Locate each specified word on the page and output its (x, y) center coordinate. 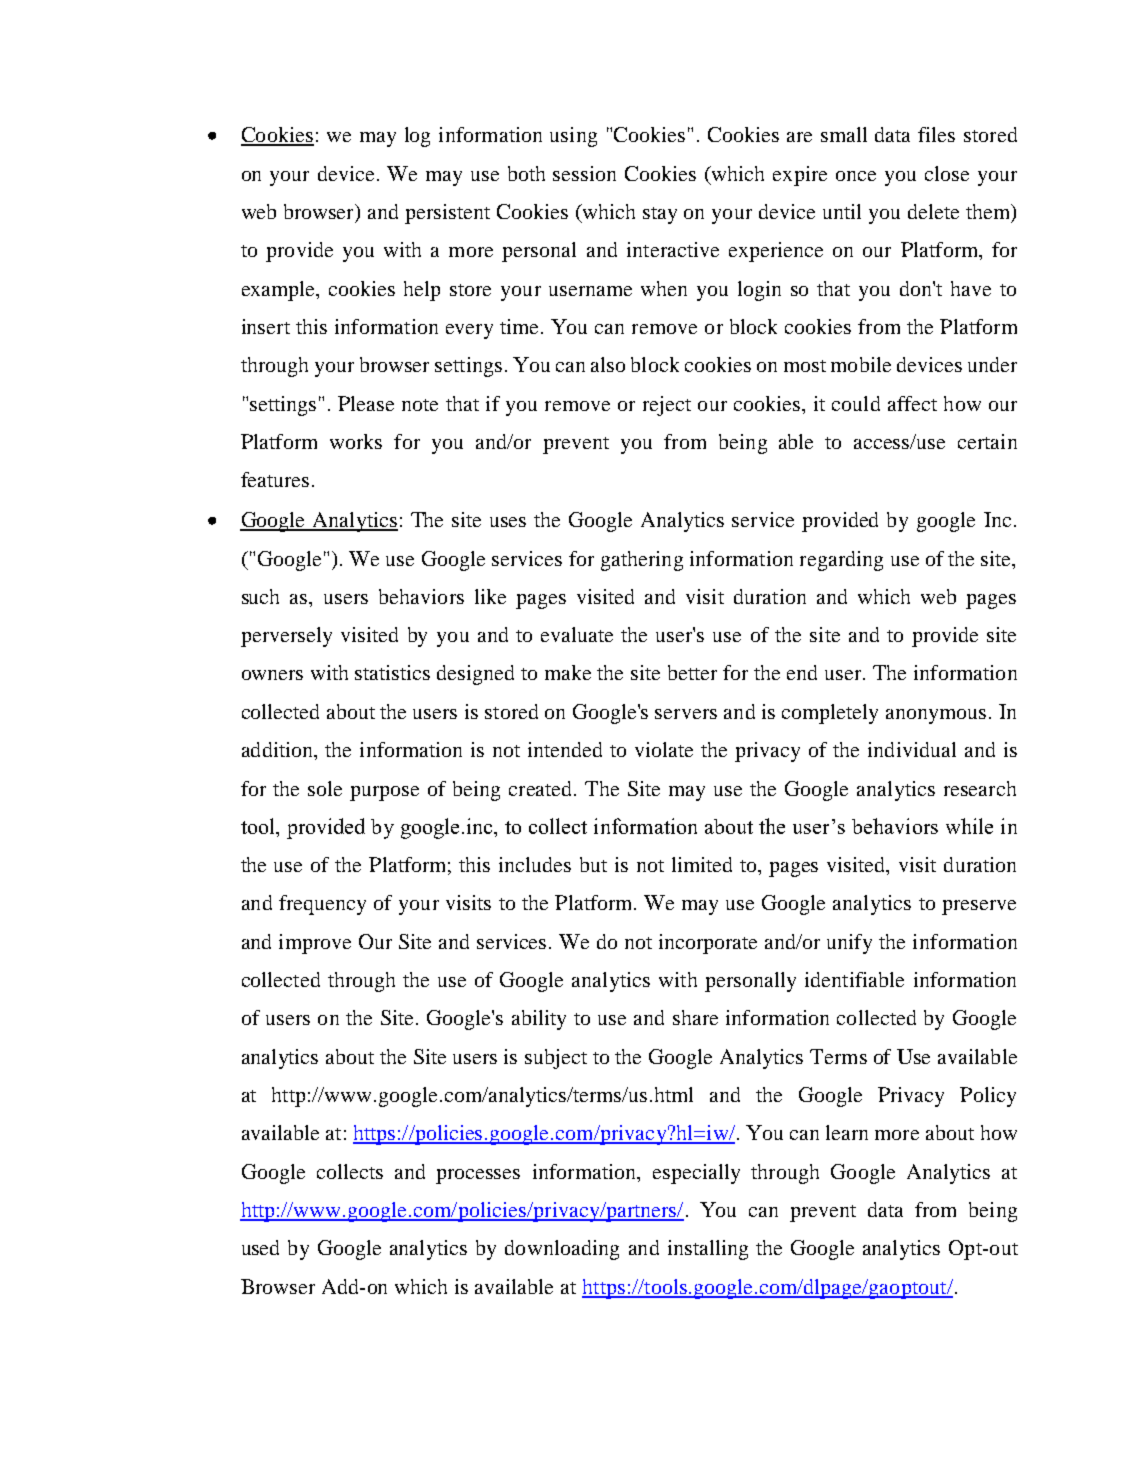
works (356, 441)
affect (912, 403)
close (947, 173)
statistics (392, 672)
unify (849, 944)
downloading (562, 1250)
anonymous (936, 716)
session (584, 173)
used (260, 1247)
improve (315, 944)
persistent (447, 214)
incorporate (708, 944)
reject (667, 406)
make (568, 672)
